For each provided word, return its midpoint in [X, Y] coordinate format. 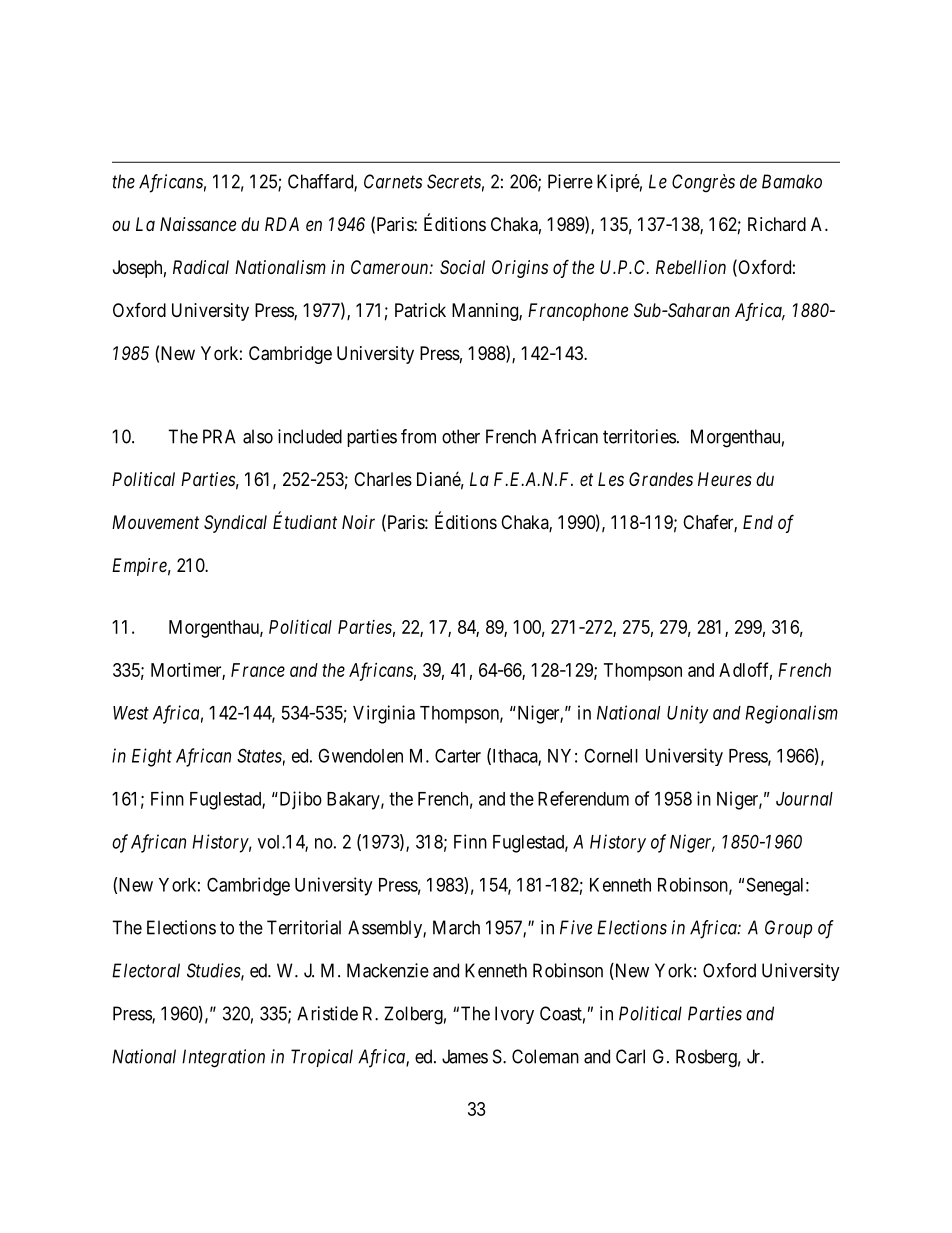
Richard [777, 224]
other [461, 436]
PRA [219, 436]
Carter [458, 755]
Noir [358, 522]
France [258, 670]
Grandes [661, 479]
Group [788, 929]
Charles [383, 479]
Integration [223, 1058]
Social [462, 267]
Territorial [304, 927]
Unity [688, 714]
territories [639, 436]
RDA [282, 224]
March [456, 927]
